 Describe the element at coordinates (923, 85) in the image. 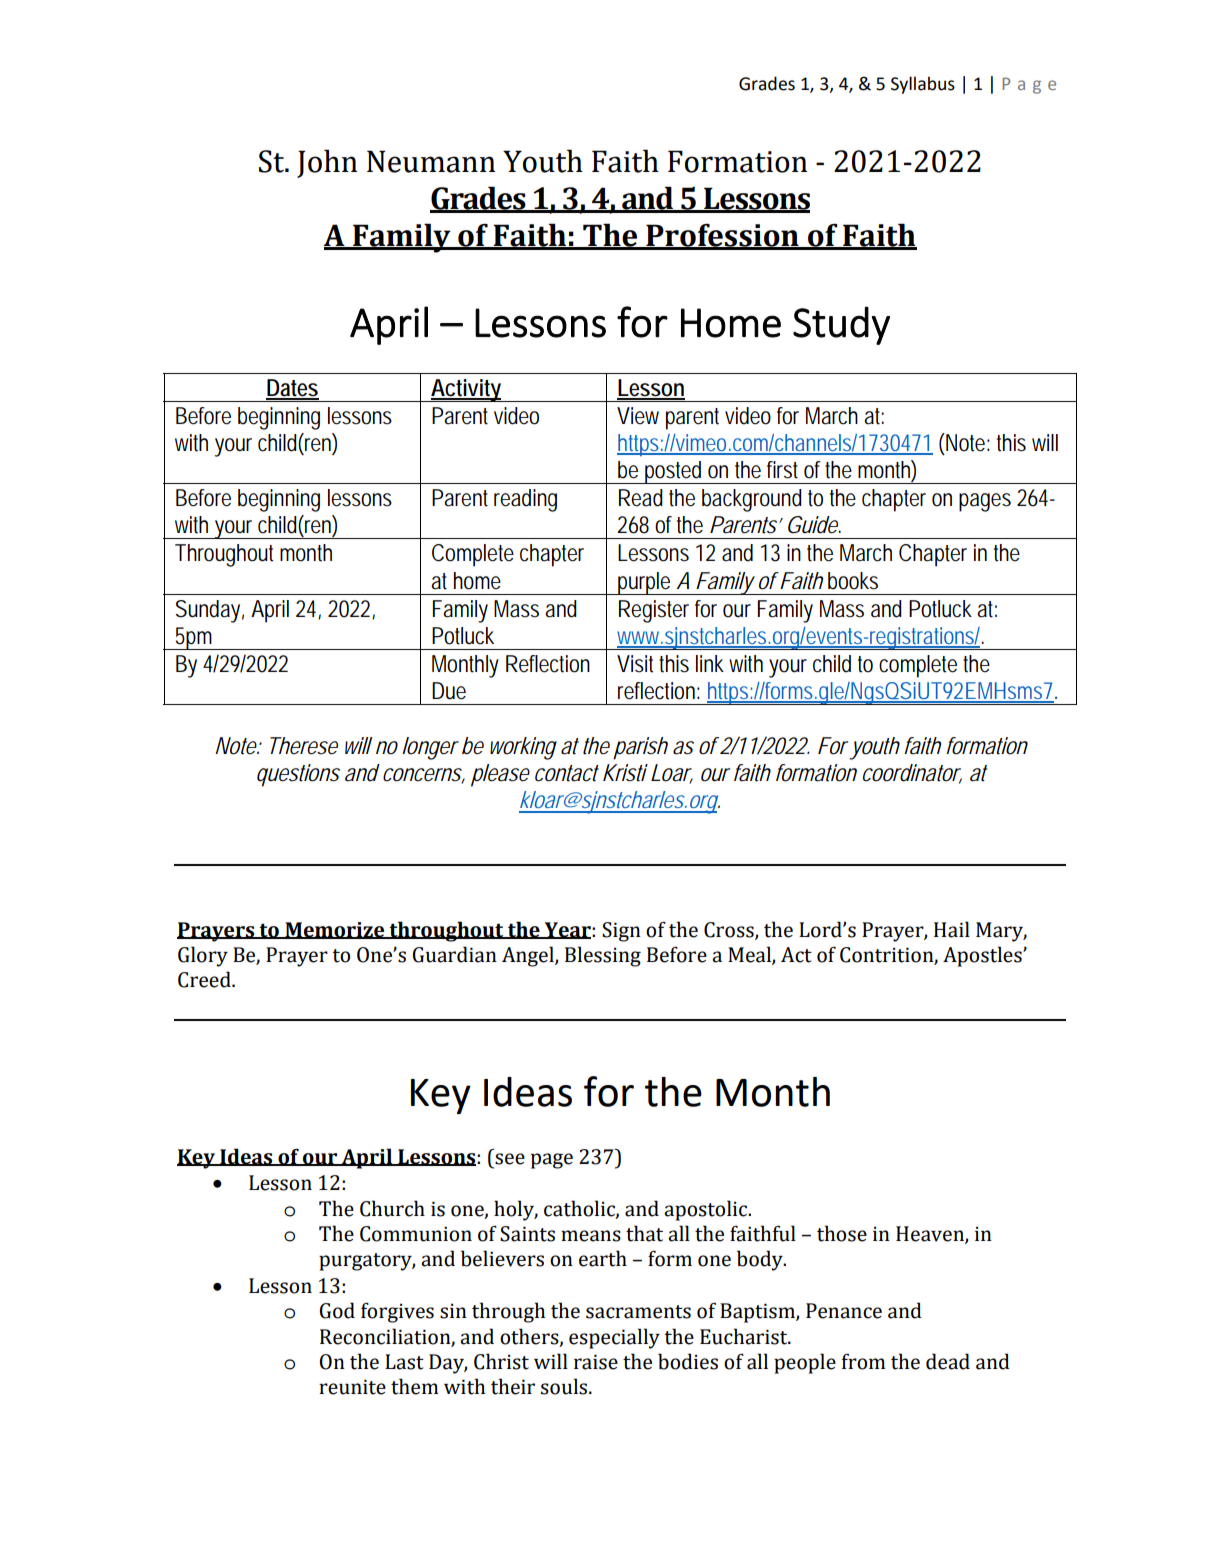

I see `Syllabus` at that location.
